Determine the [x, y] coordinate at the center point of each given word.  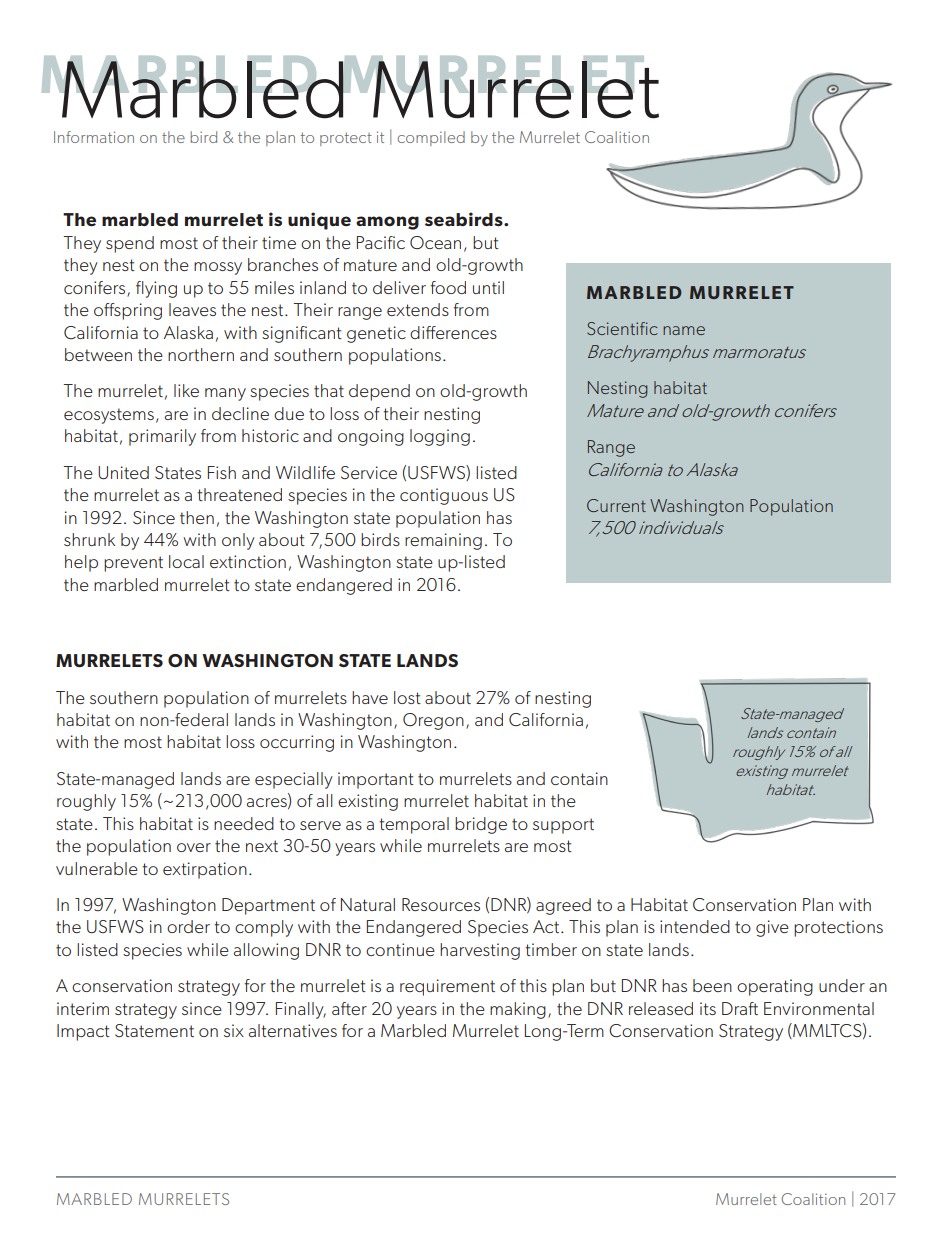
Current [616, 505]
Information [94, 137]
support [563, 826]
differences [453, 332]
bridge [481, 825]
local [186, 561]
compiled [431, 138]
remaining [443, 541]
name [684, 330]
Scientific [622, 328]
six [234, 1030]
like [186, 390]
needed [244, 823]
